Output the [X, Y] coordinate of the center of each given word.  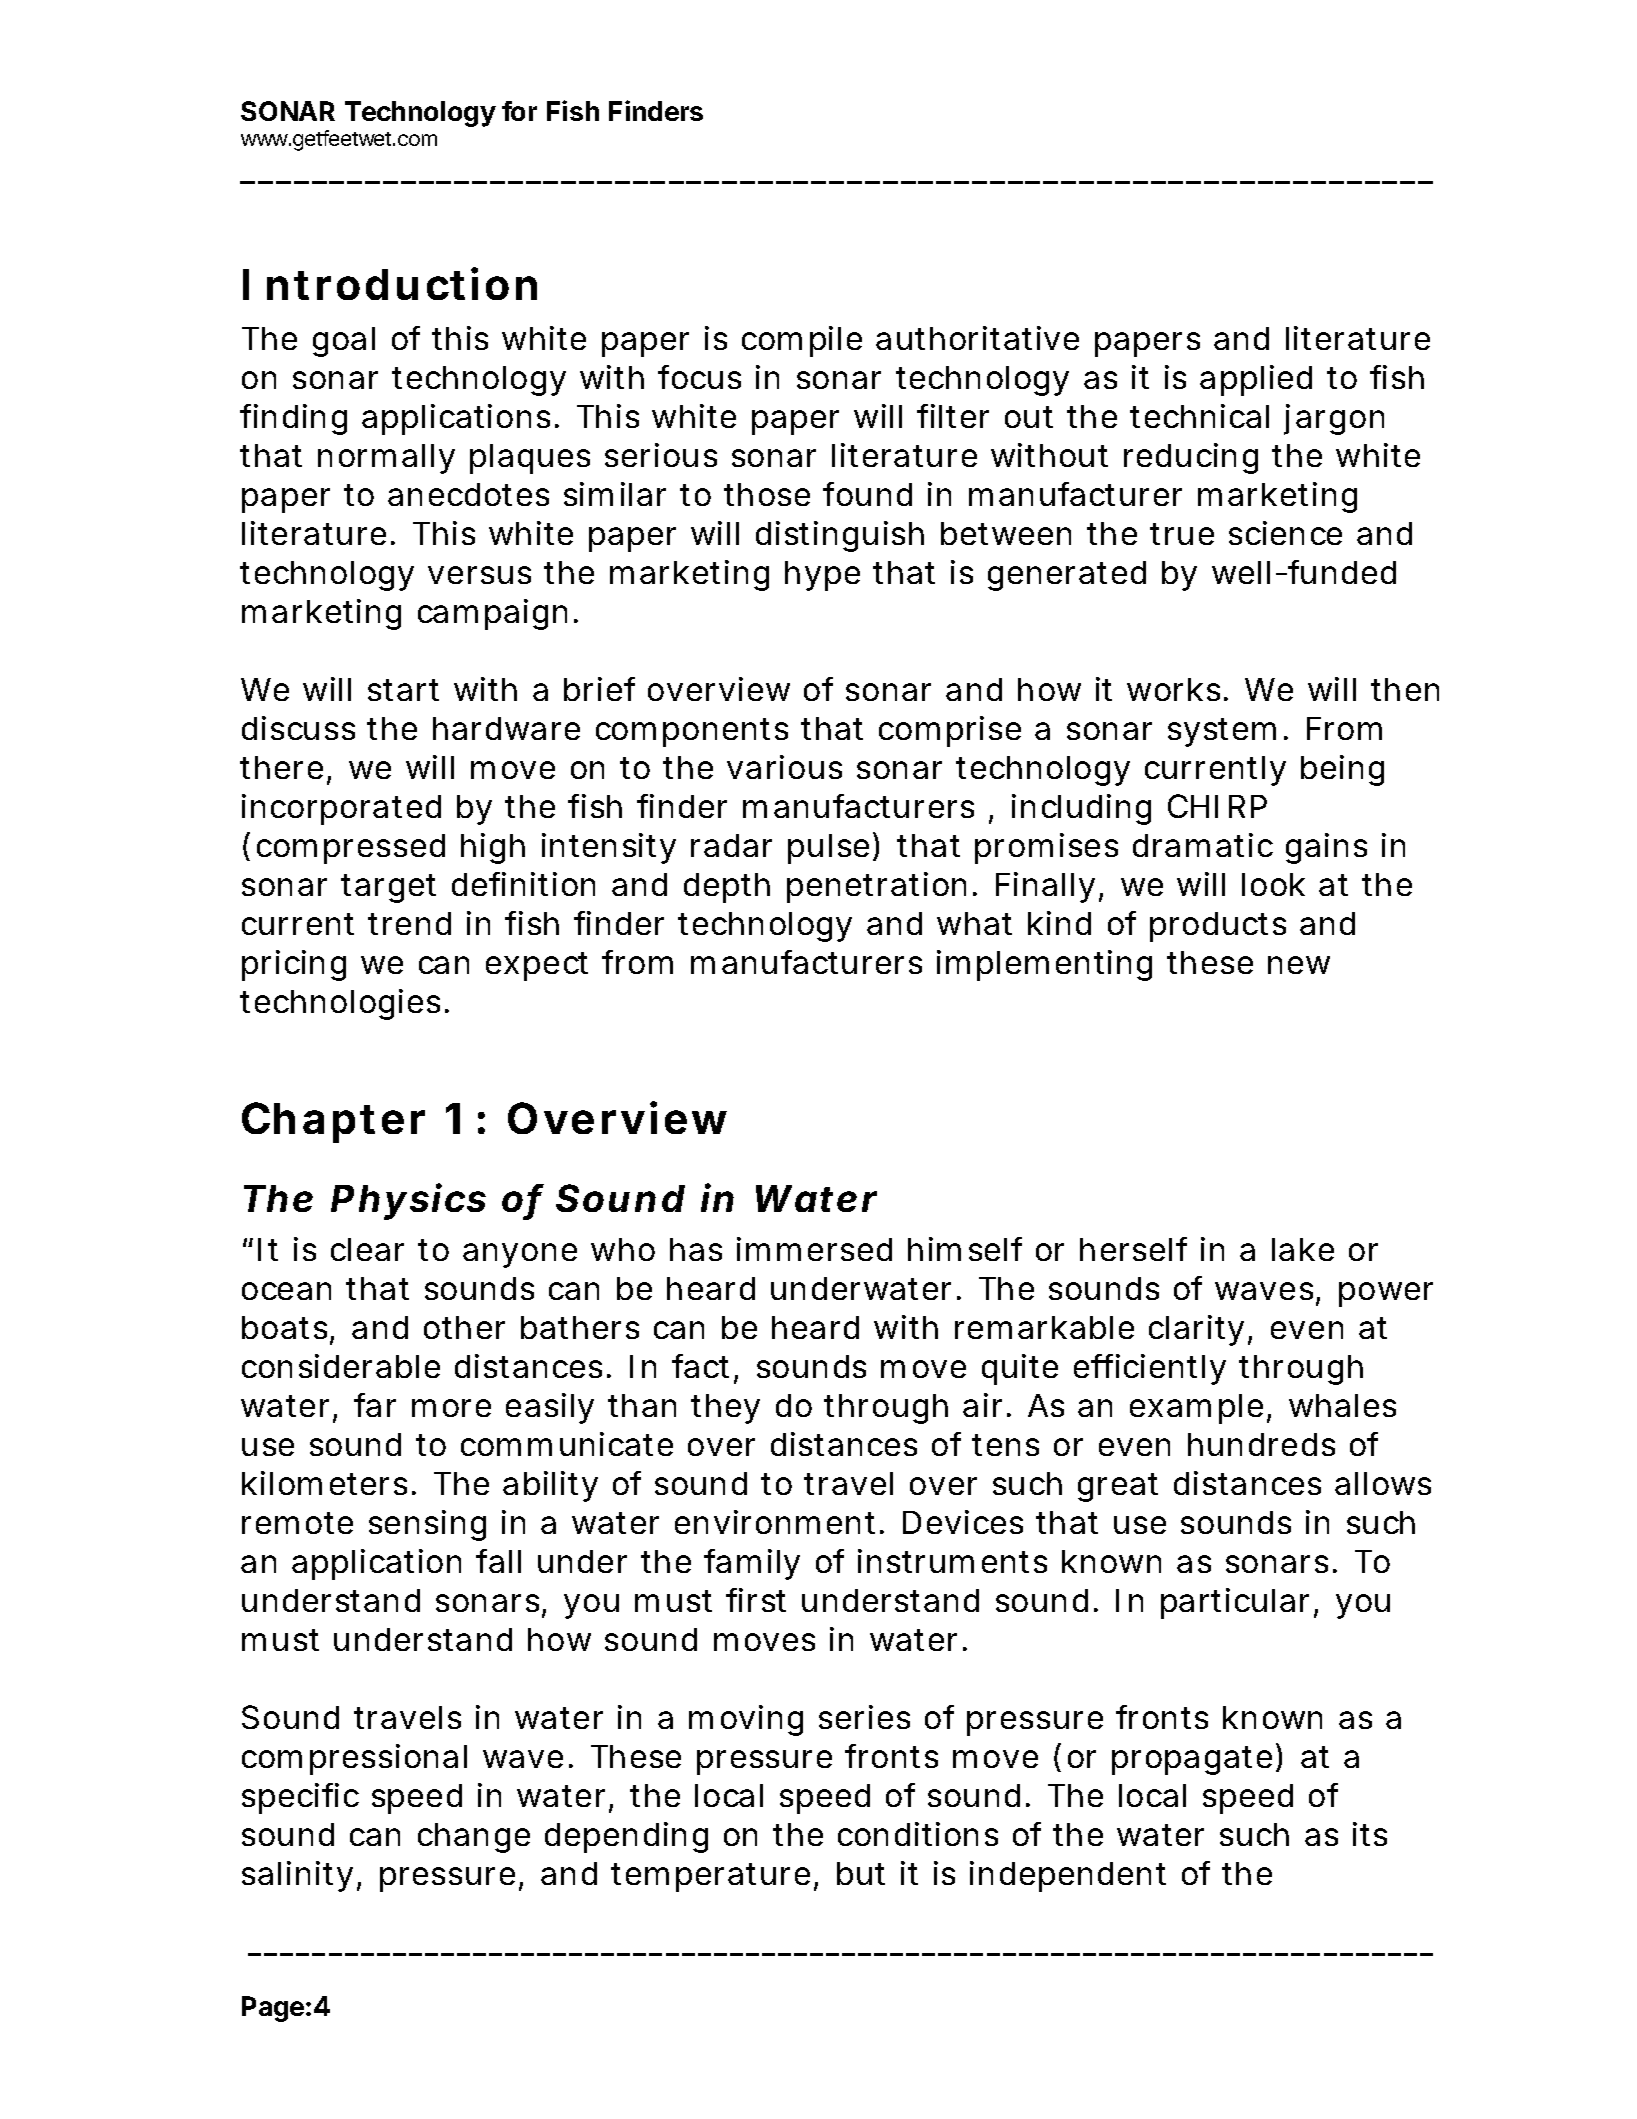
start [403, 690]
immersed [814, 1249]
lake [1303, 1249]
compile [802, 341]
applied [1256, 380]
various [784, 767]
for [519, 111]
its [1370, 1834]
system [1222, 732]
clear [367, 1249]
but [861, 1873]
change [474, 1838]
